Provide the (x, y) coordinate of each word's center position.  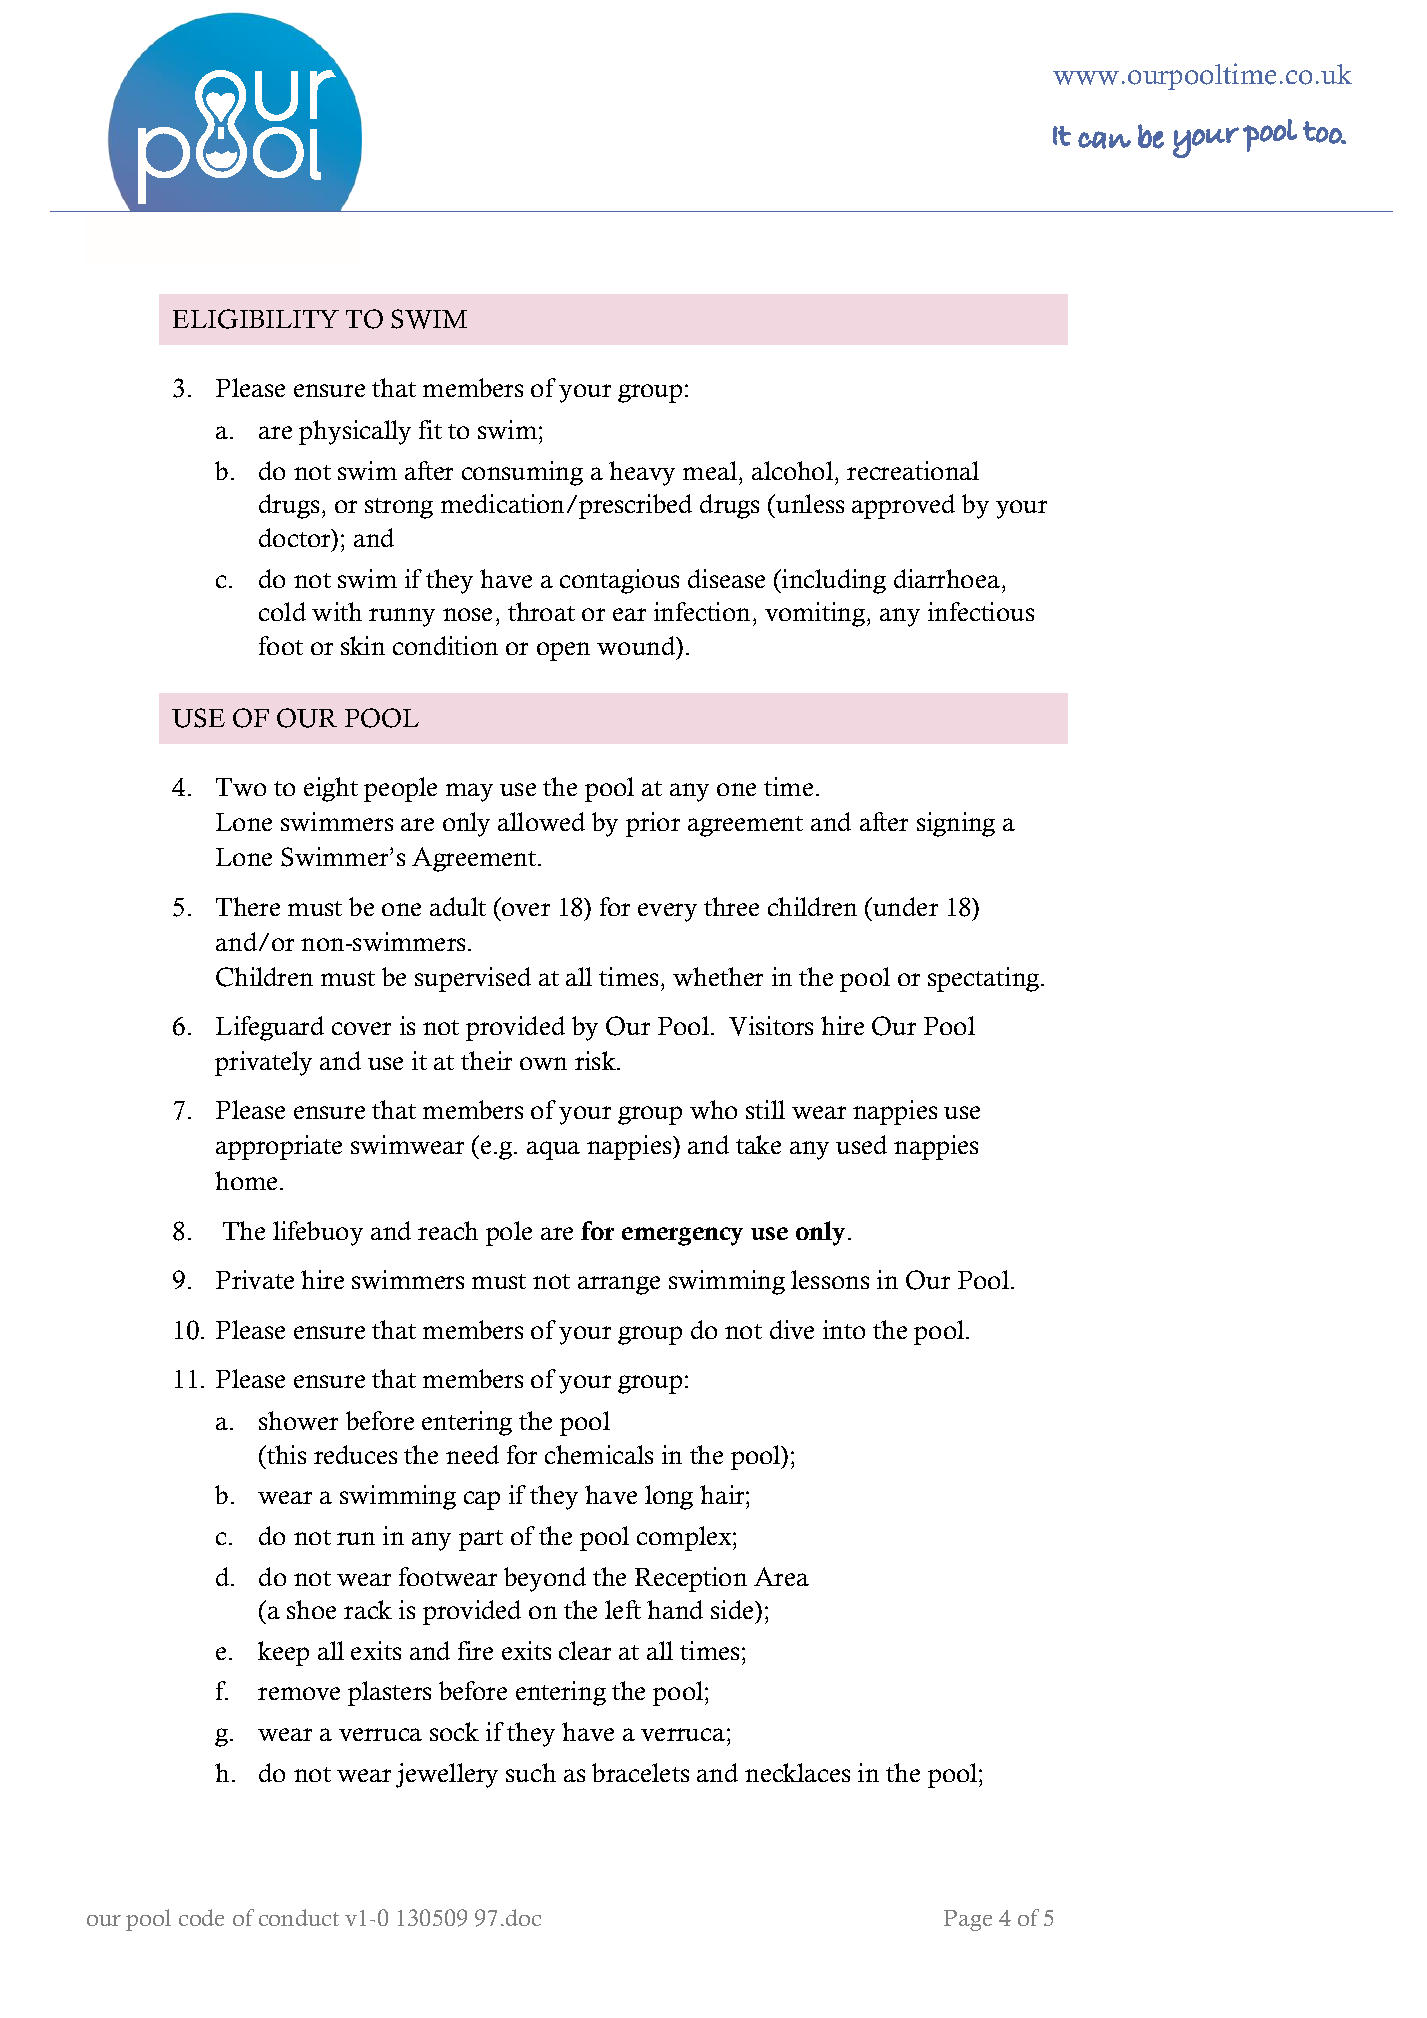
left (623, 1609)
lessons (830, 1279)
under (904, 906)
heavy (642, 473)
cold (282, 611)
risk (596, 1060)
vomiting (816, 614)
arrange (619, 1285)
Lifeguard (270, 1028)
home (248, 1180)
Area (781, 1576)
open (563, 651)
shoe (311, 1609)
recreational (913, 470)
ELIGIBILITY (256, 319)
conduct (299, 1917)
